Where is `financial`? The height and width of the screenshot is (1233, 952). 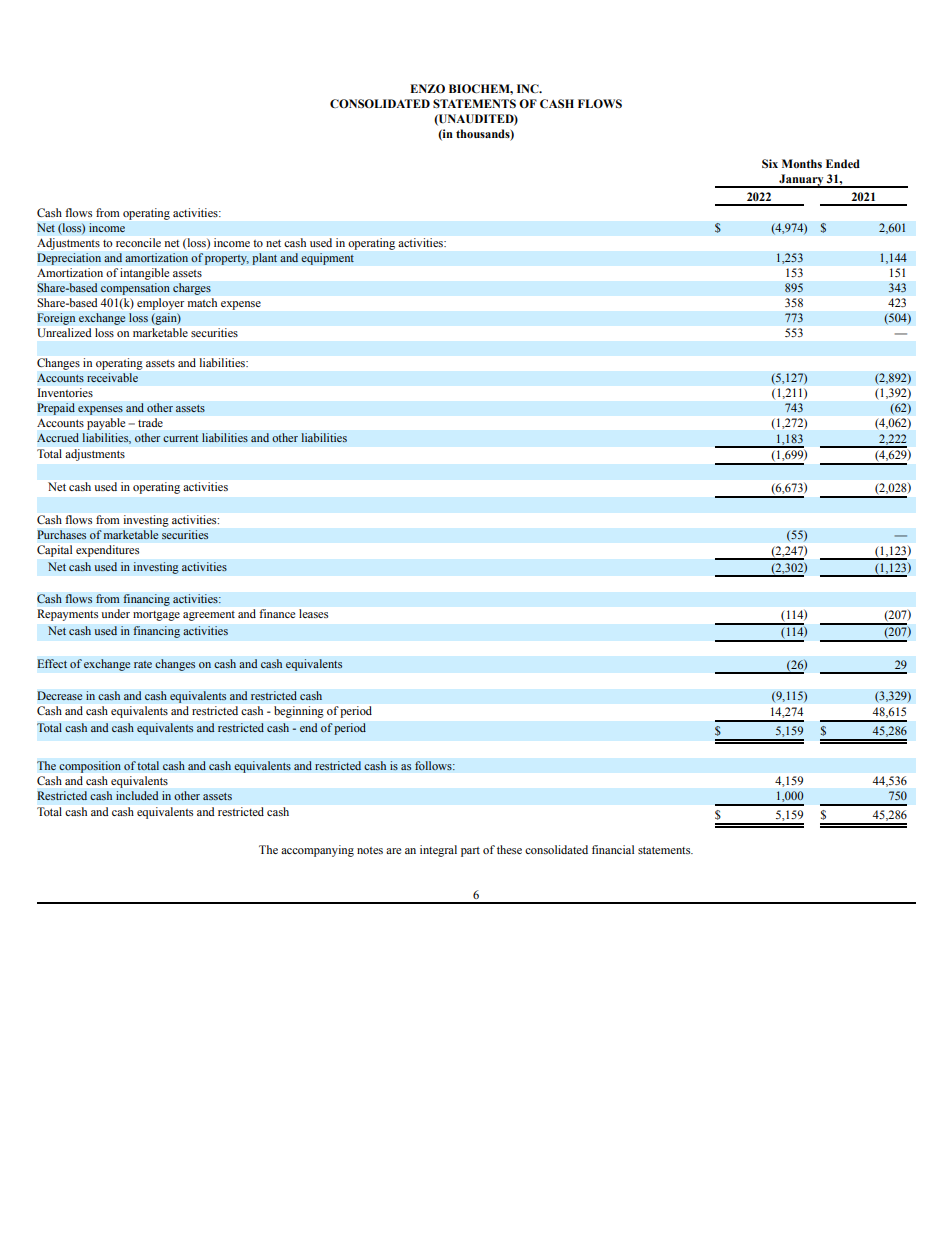
financial is located at coordinates (613, 849).
